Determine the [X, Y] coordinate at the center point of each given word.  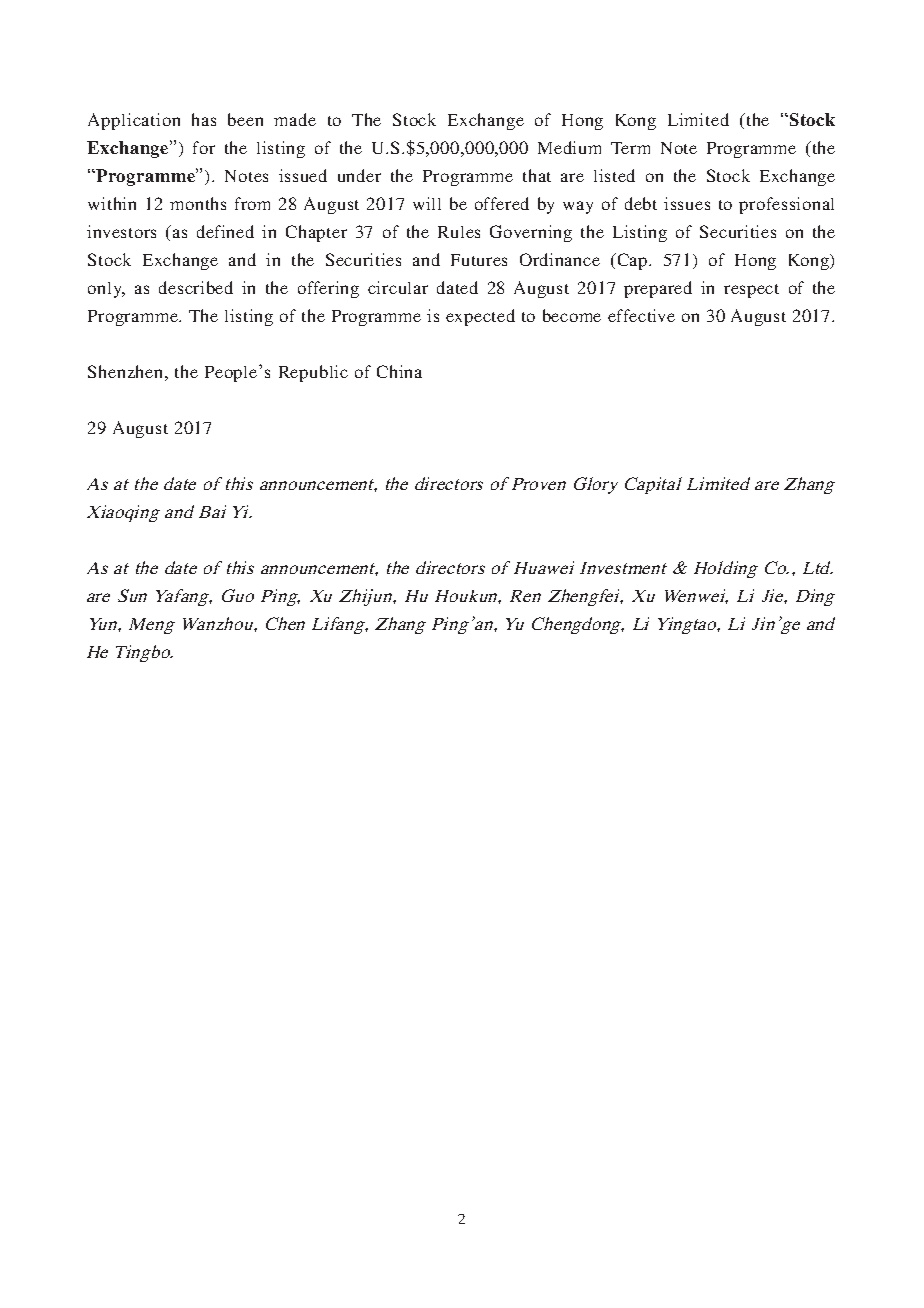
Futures [479, 260]
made [295, 119]
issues [687, 203]
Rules [459, 232]
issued [303, 175]
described [196, 287]
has [204, 119]
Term [630, 148]
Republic [313, 373]
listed [614, 175]
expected [480, 317]
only [106, 290]
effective [641, 315]
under [359, 175]
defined [225, 231]
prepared [658, 289]
